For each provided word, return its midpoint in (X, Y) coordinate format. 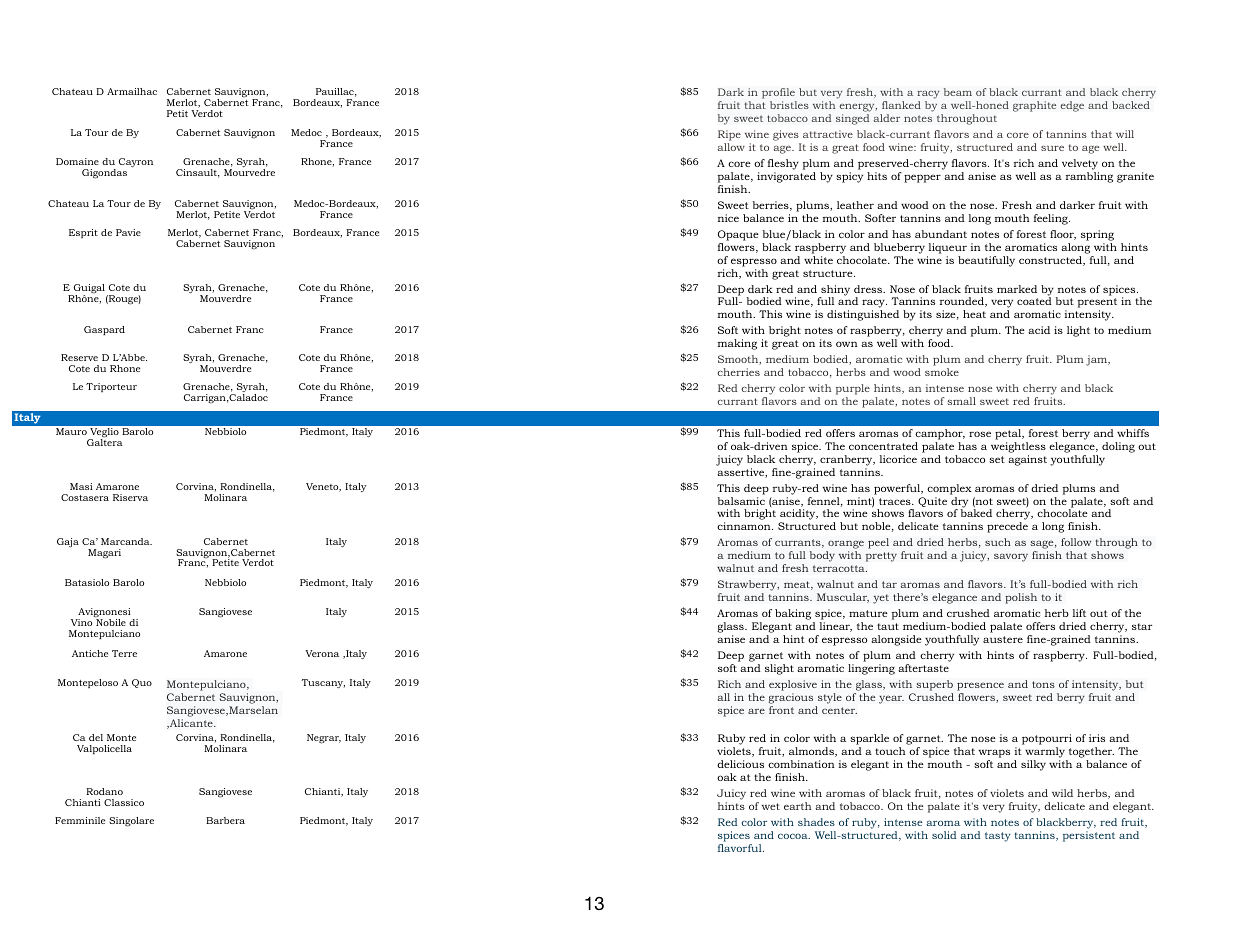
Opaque (738, 235)
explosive (793, 685)
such (998, 542)
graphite (1034, 106)
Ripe (729, 137)
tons (1043, 684)
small (961, 401)
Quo (142, 683)
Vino (81, 622)
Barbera (225, 820)
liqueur (948, 248)
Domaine (77, 161)
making (737, 344)
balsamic (741, 501)
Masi (81, 486)
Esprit (83, 233)
